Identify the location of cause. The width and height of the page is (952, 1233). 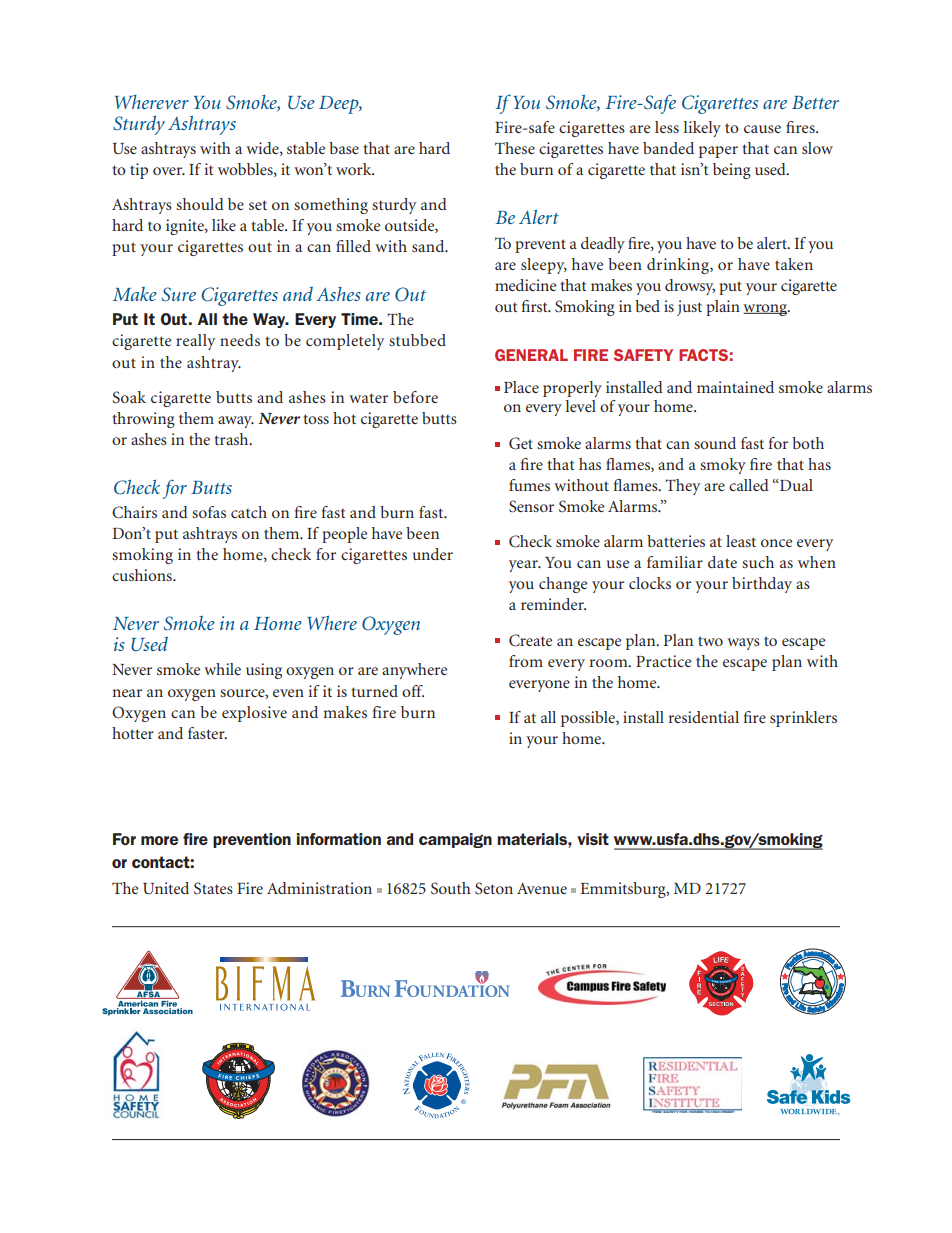
(762, 129).
